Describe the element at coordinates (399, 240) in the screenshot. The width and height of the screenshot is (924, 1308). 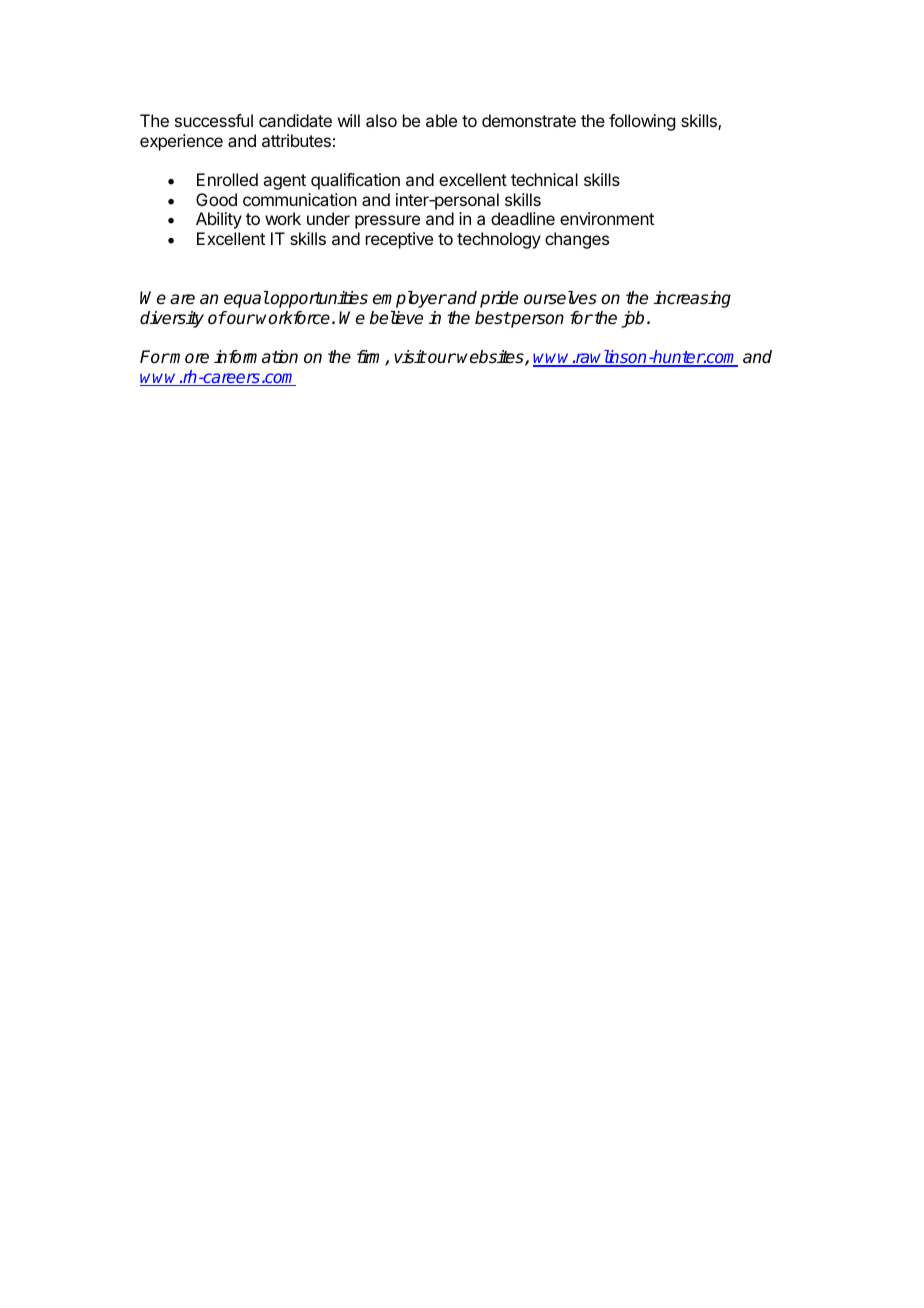
I see `receptive` at that location.
